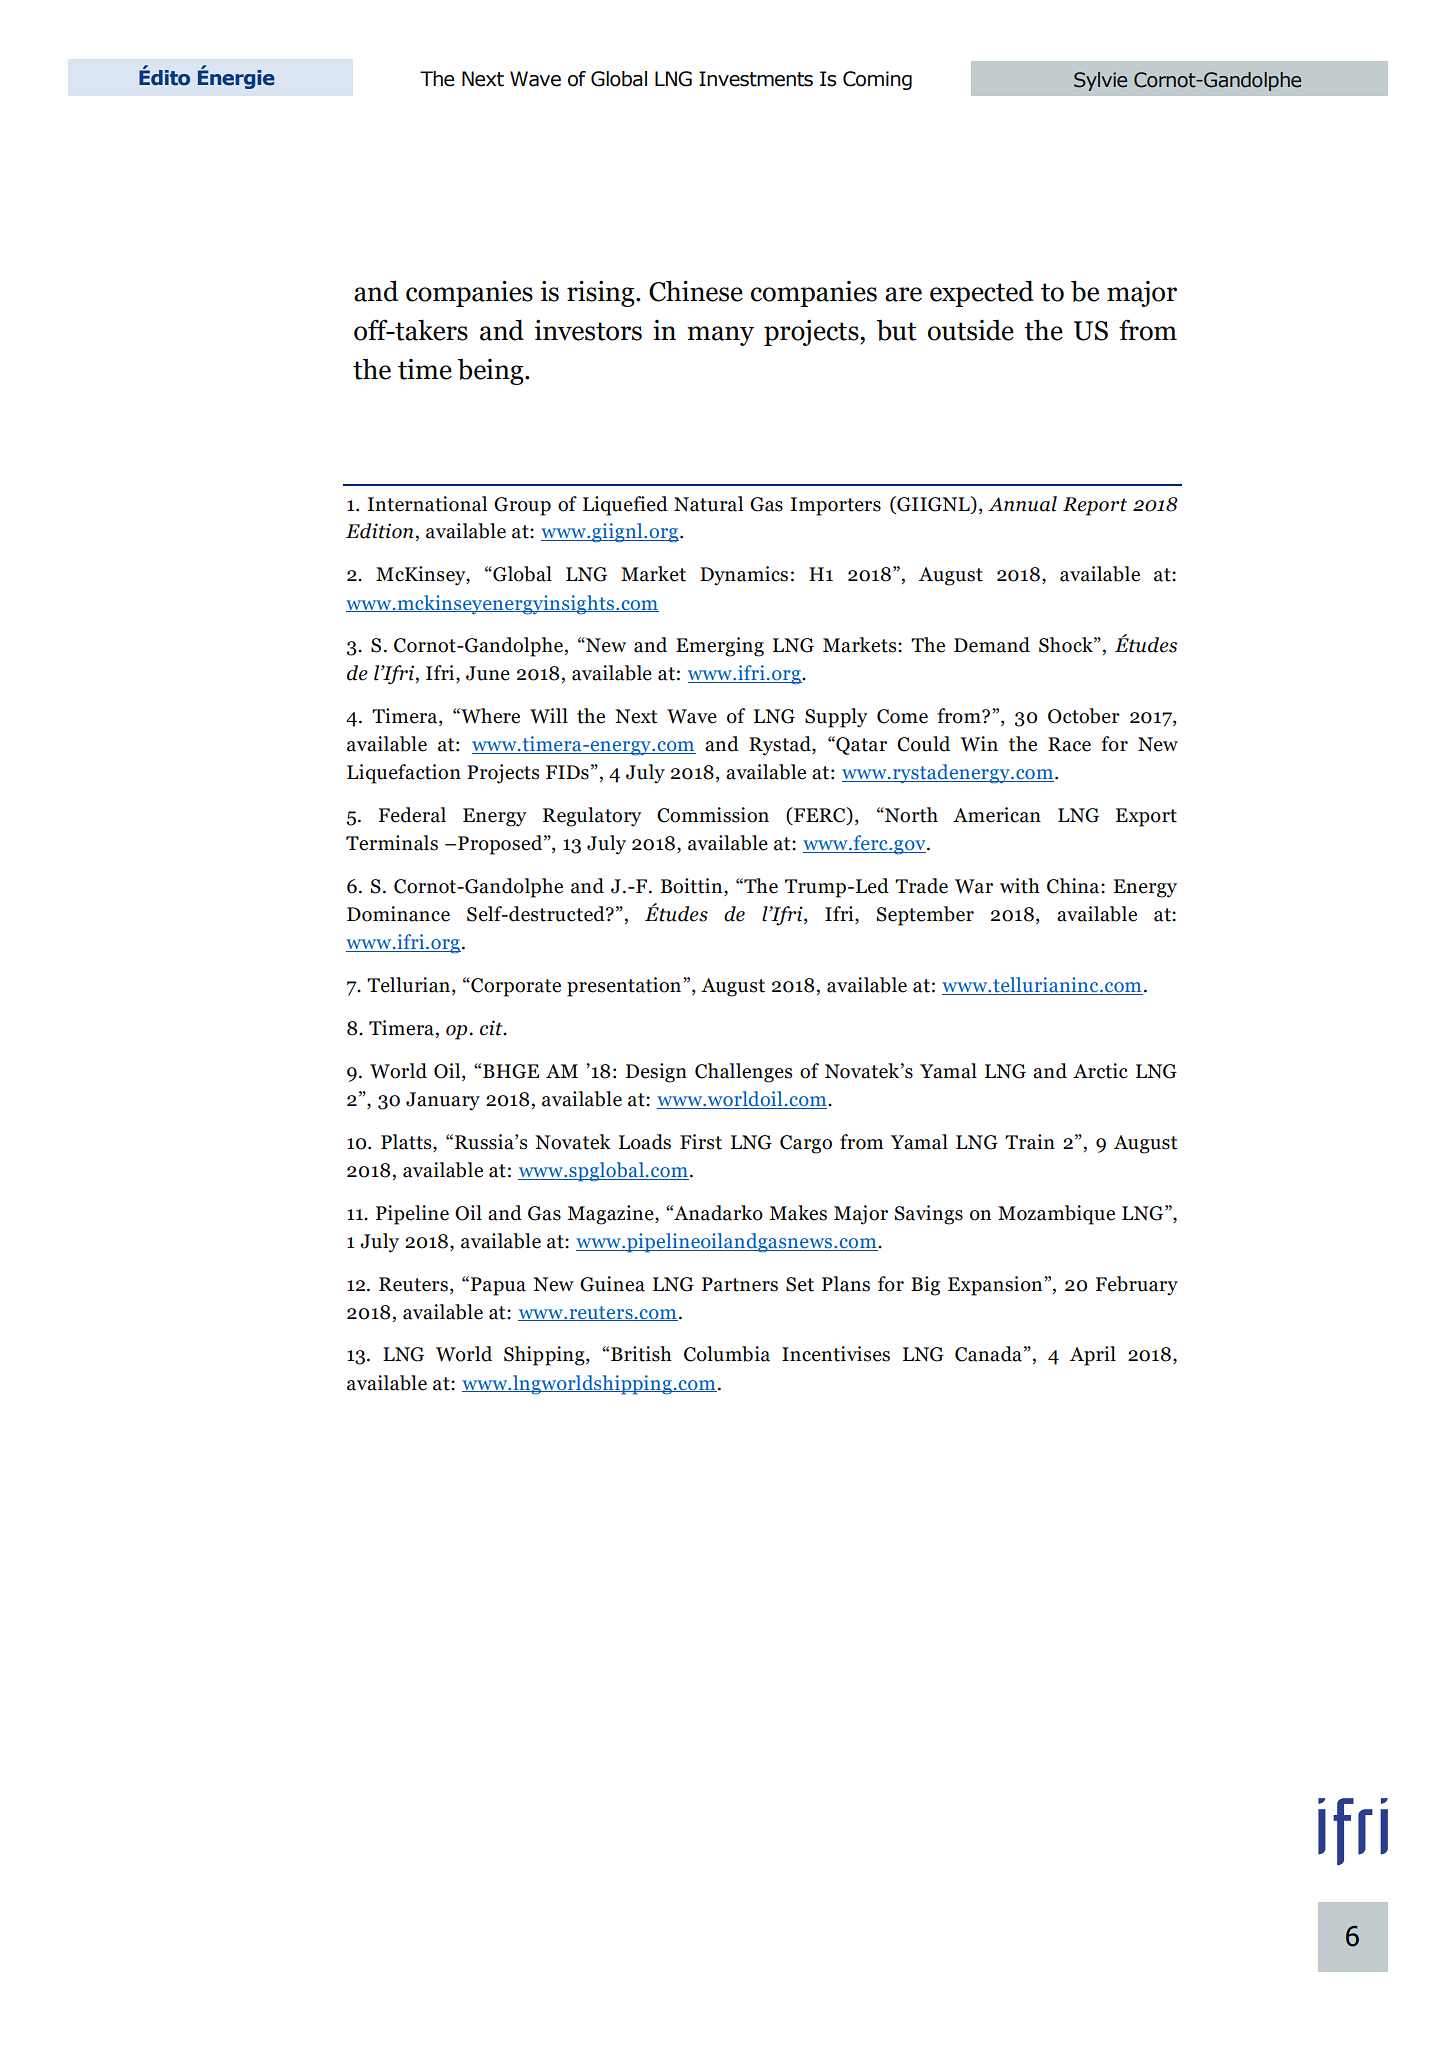  What do you see at coordinates (756, 79) in the screenshot?
I see `Investments` at bounding box center [756, 79].
